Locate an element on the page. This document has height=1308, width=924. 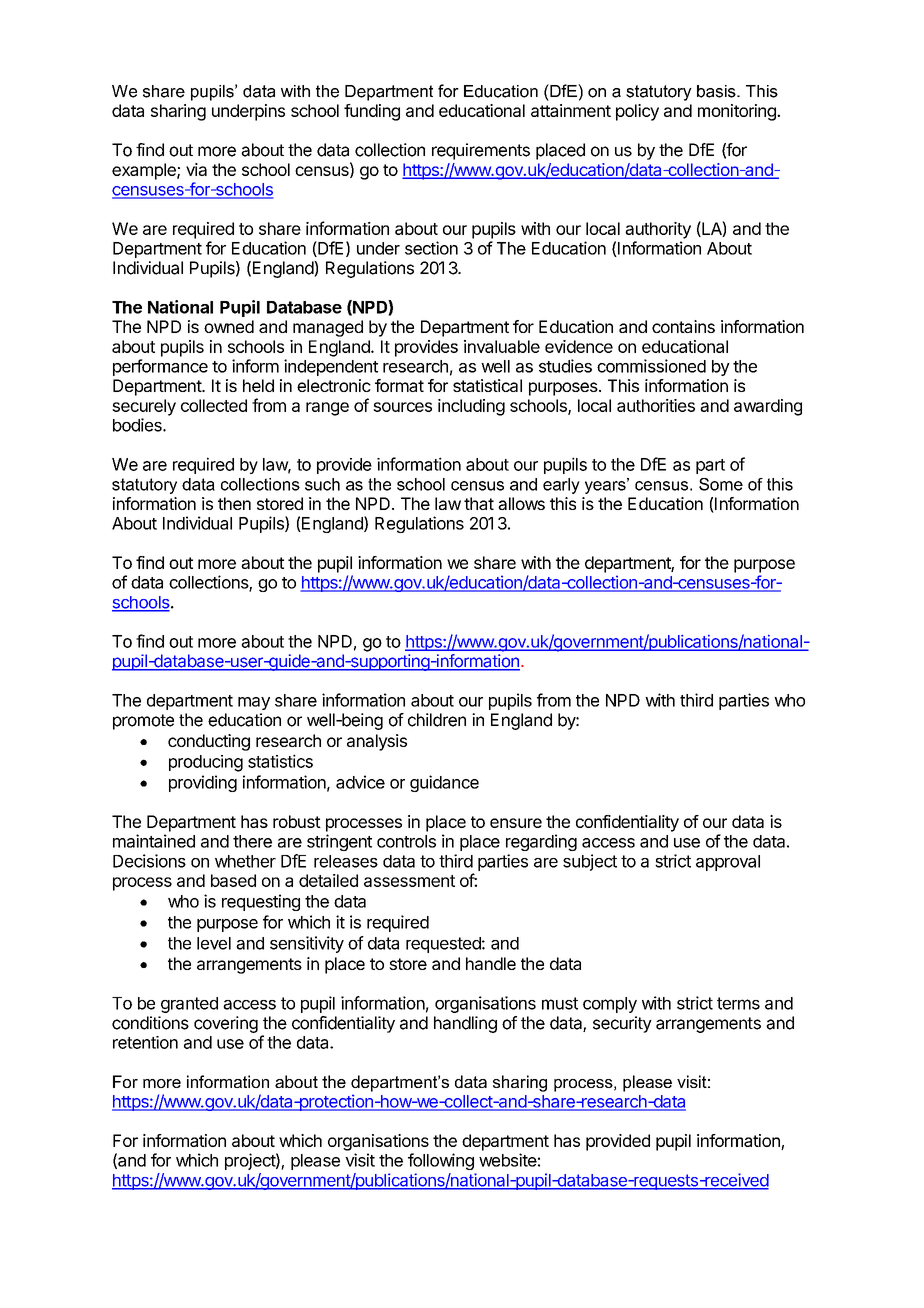
requirements is located at coordinates (481, 151).
